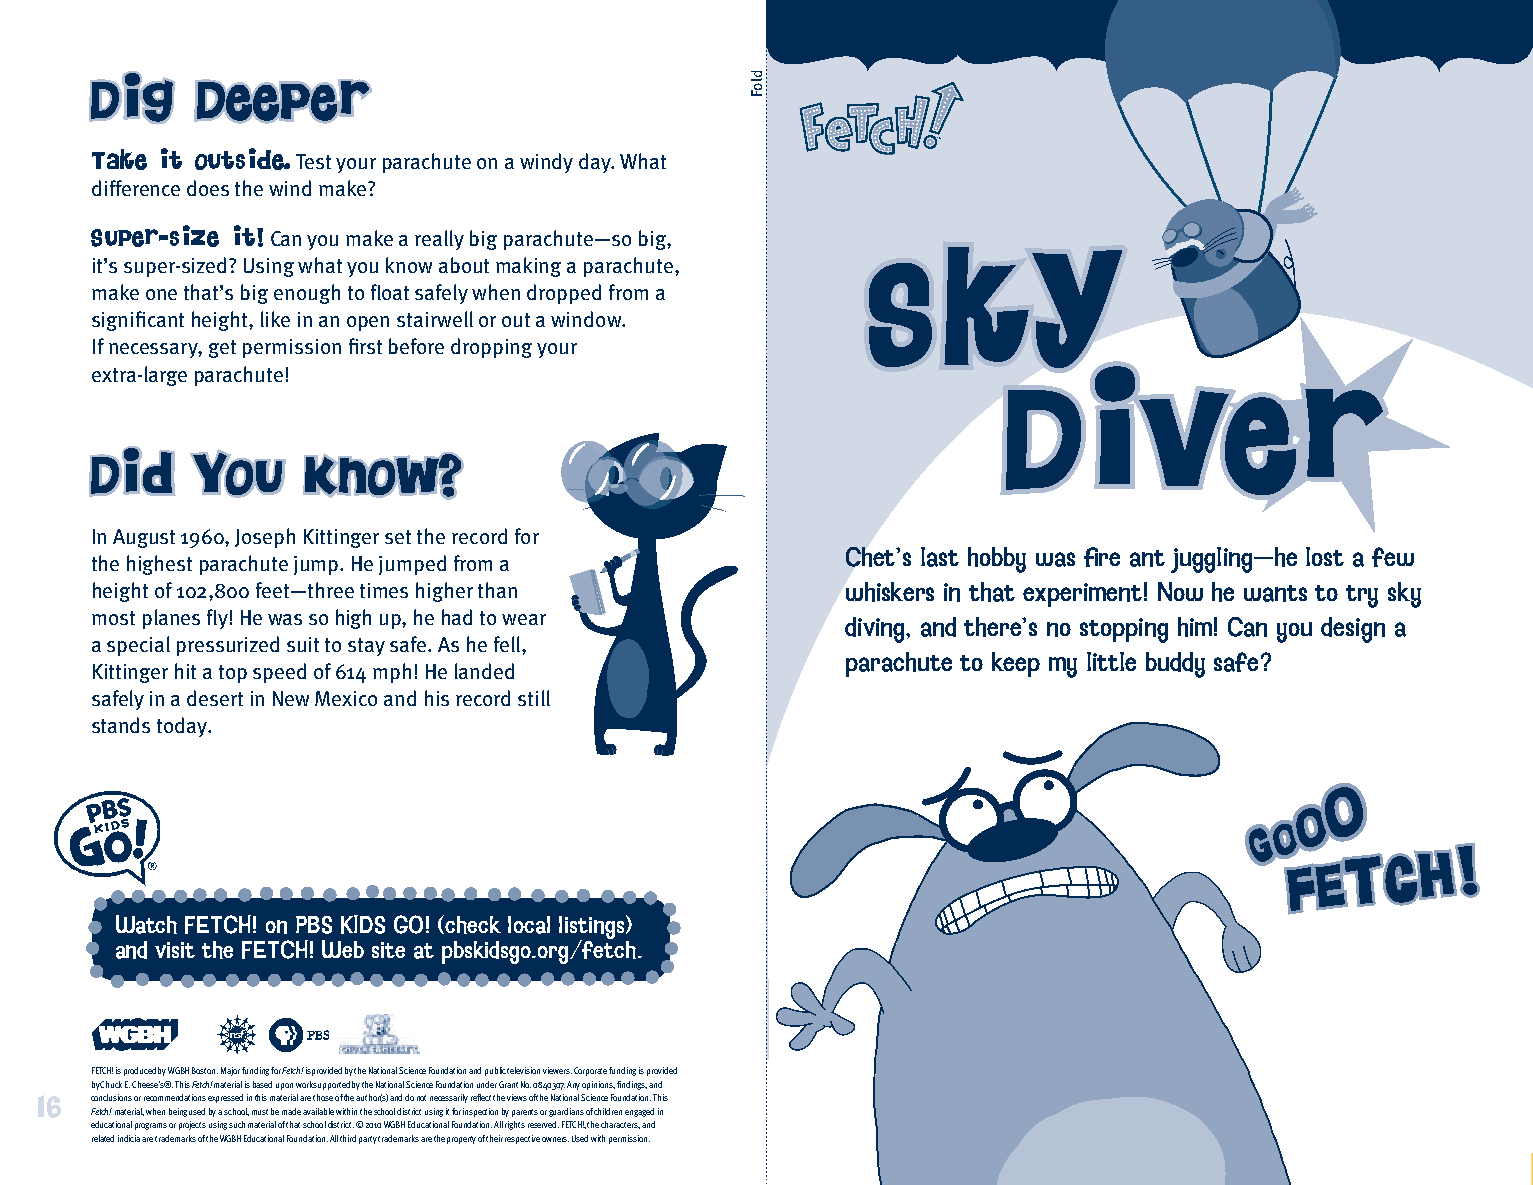  Describe the element at coordinates (876, 630) in the page. I see `diving` at that location.
